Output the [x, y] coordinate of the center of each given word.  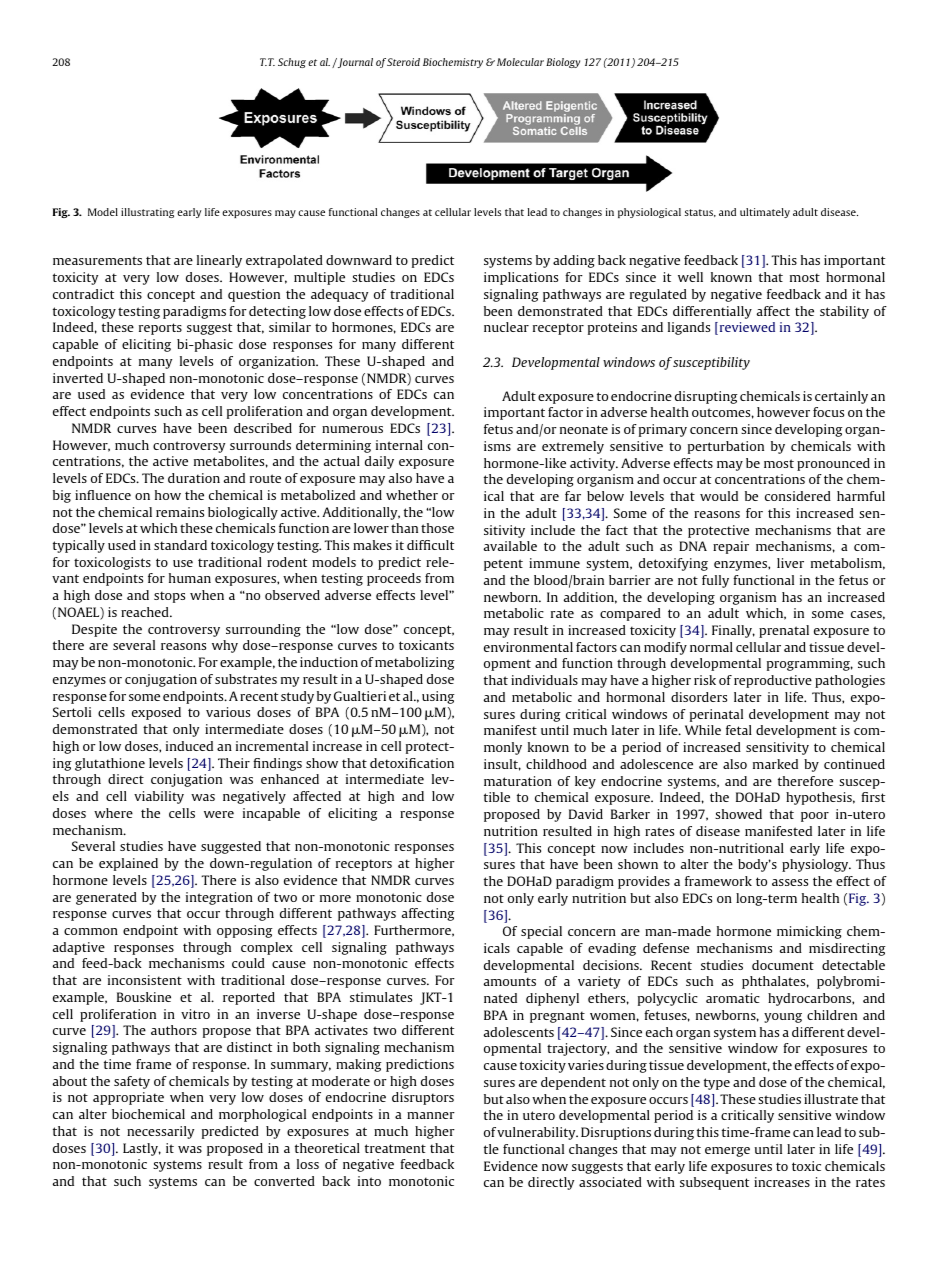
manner [431, 1115]
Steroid [403, 62]
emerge [727, 1152]
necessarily [160, 1132]
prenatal [784, 631]
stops [169, 597]
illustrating [147, 213]
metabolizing [415, 663]
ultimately [765, 213]
